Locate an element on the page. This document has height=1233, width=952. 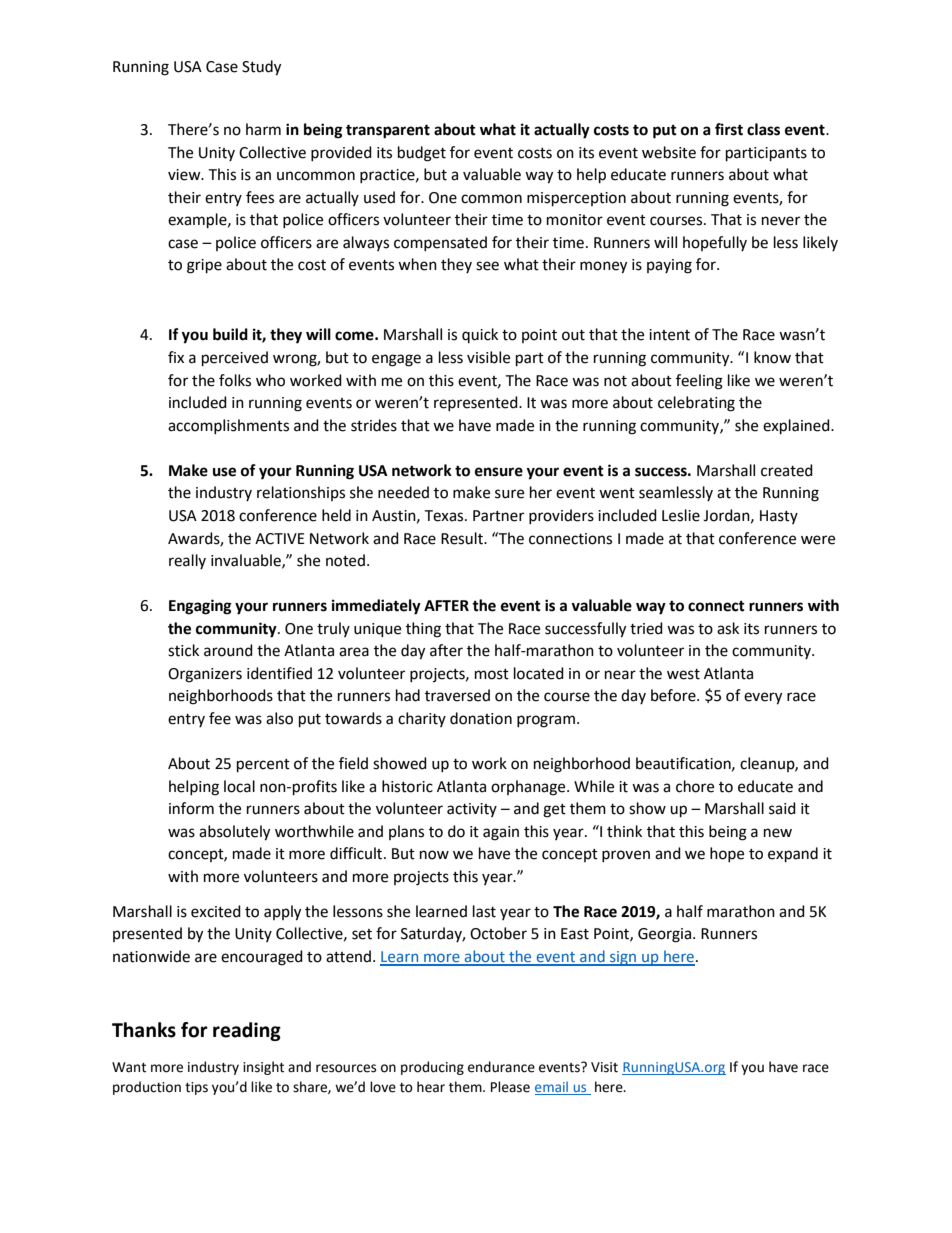
budget is located at coordinates (422, 154).
